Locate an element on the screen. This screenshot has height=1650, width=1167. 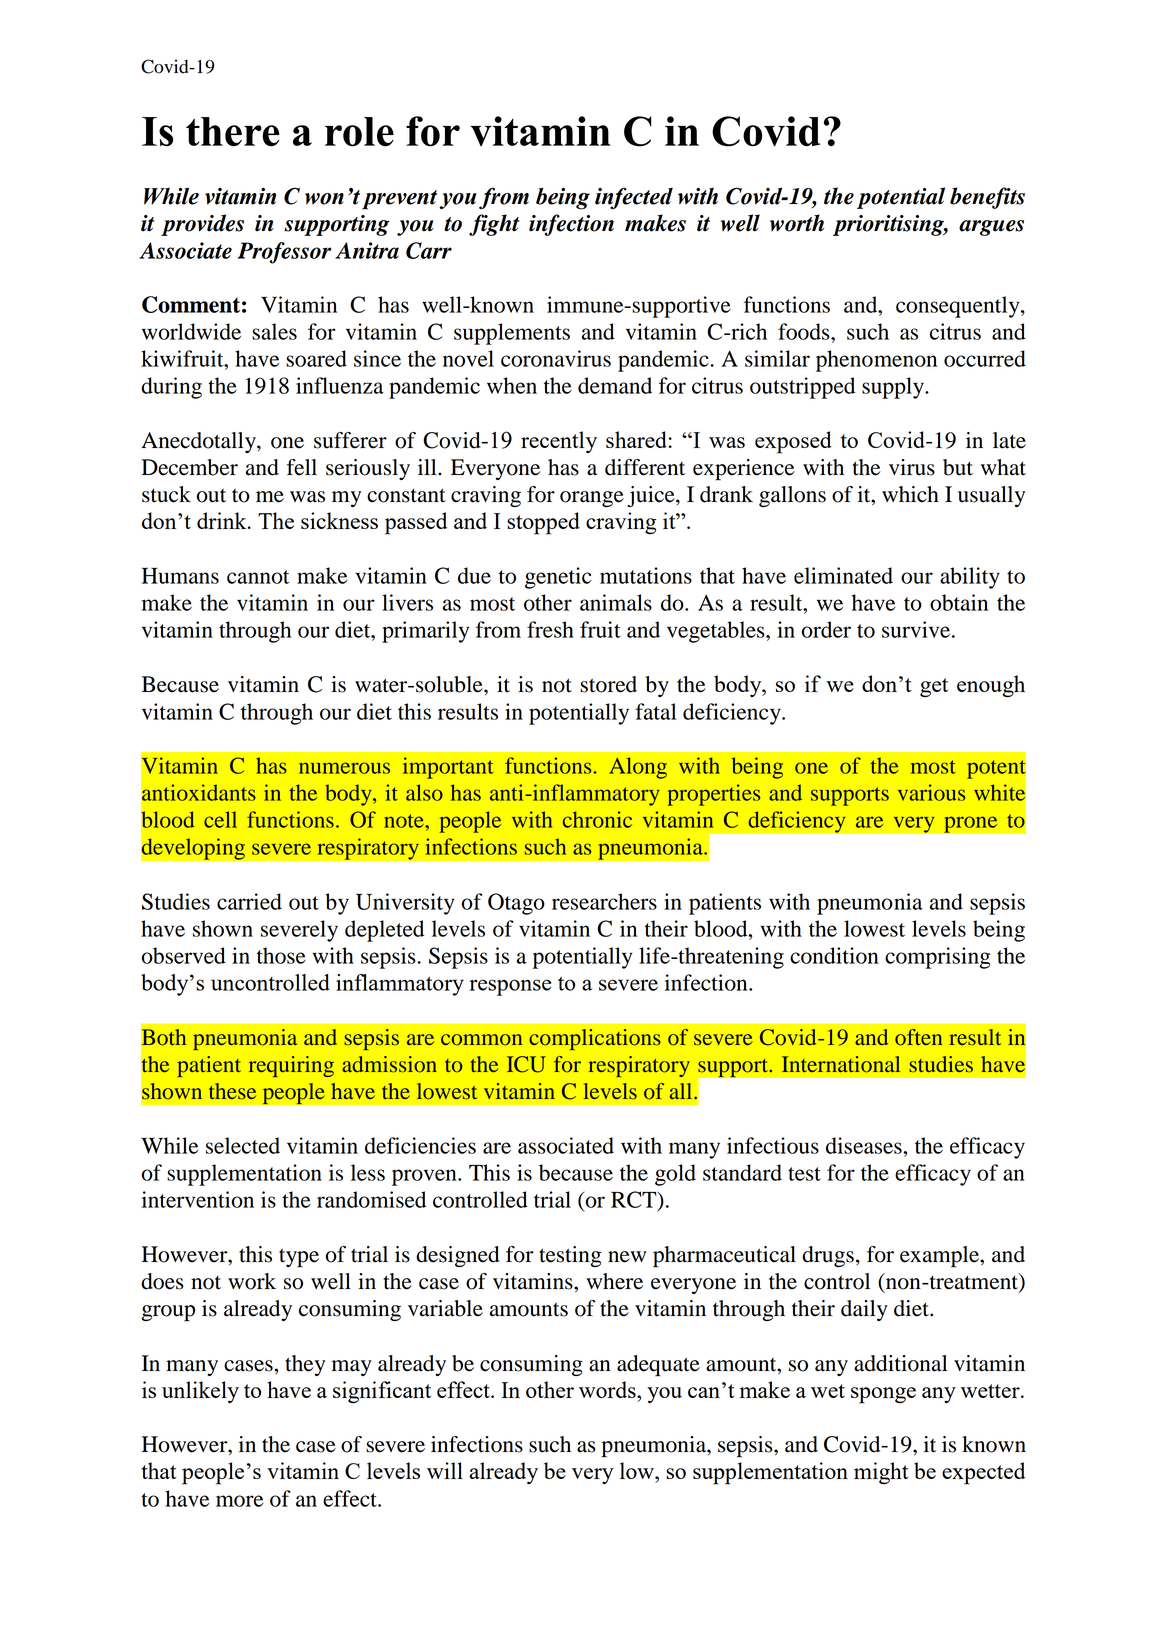
benefits is located at coordinates (987, 198).
